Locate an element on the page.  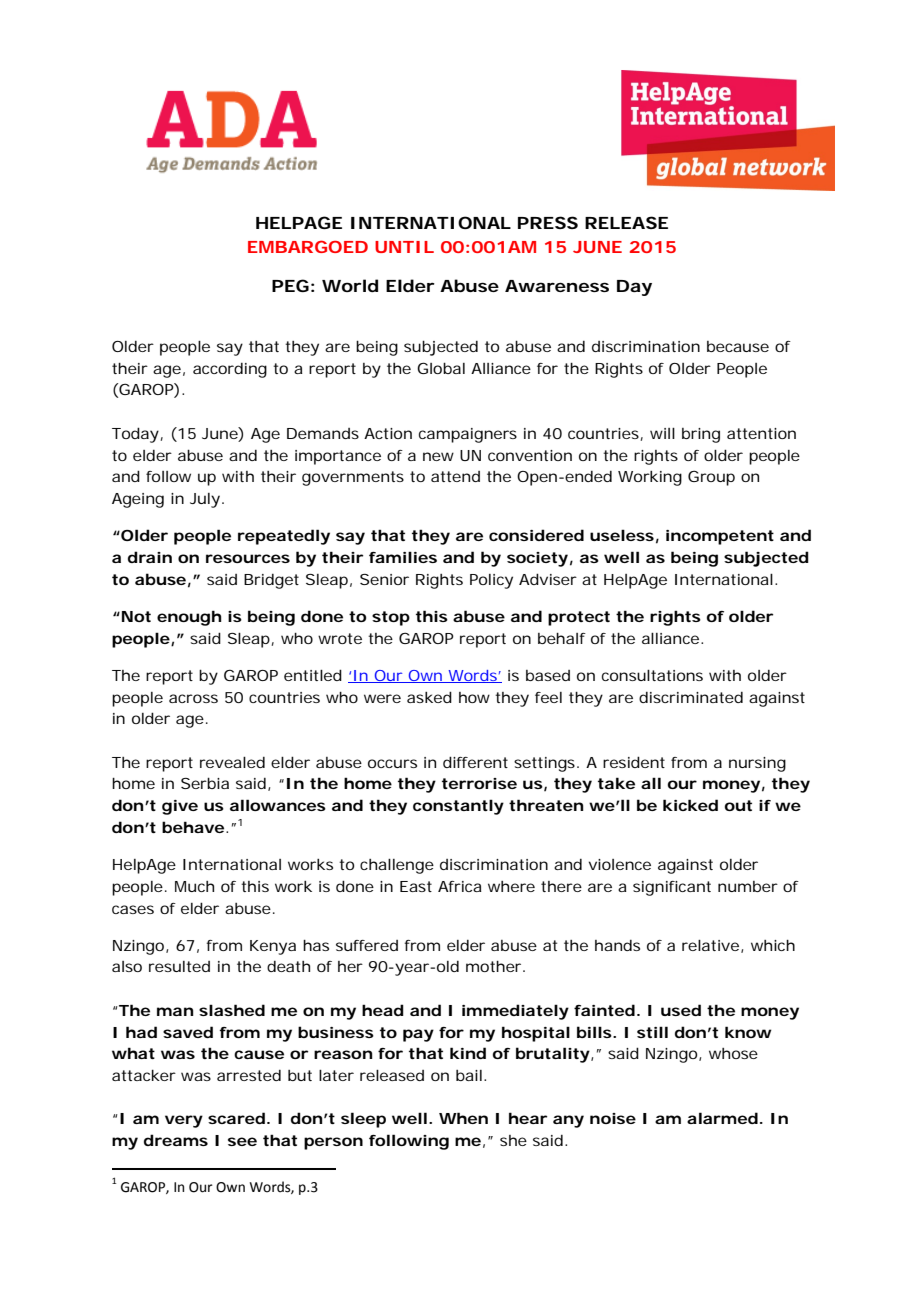
across is located at coordinates (193, 698).
